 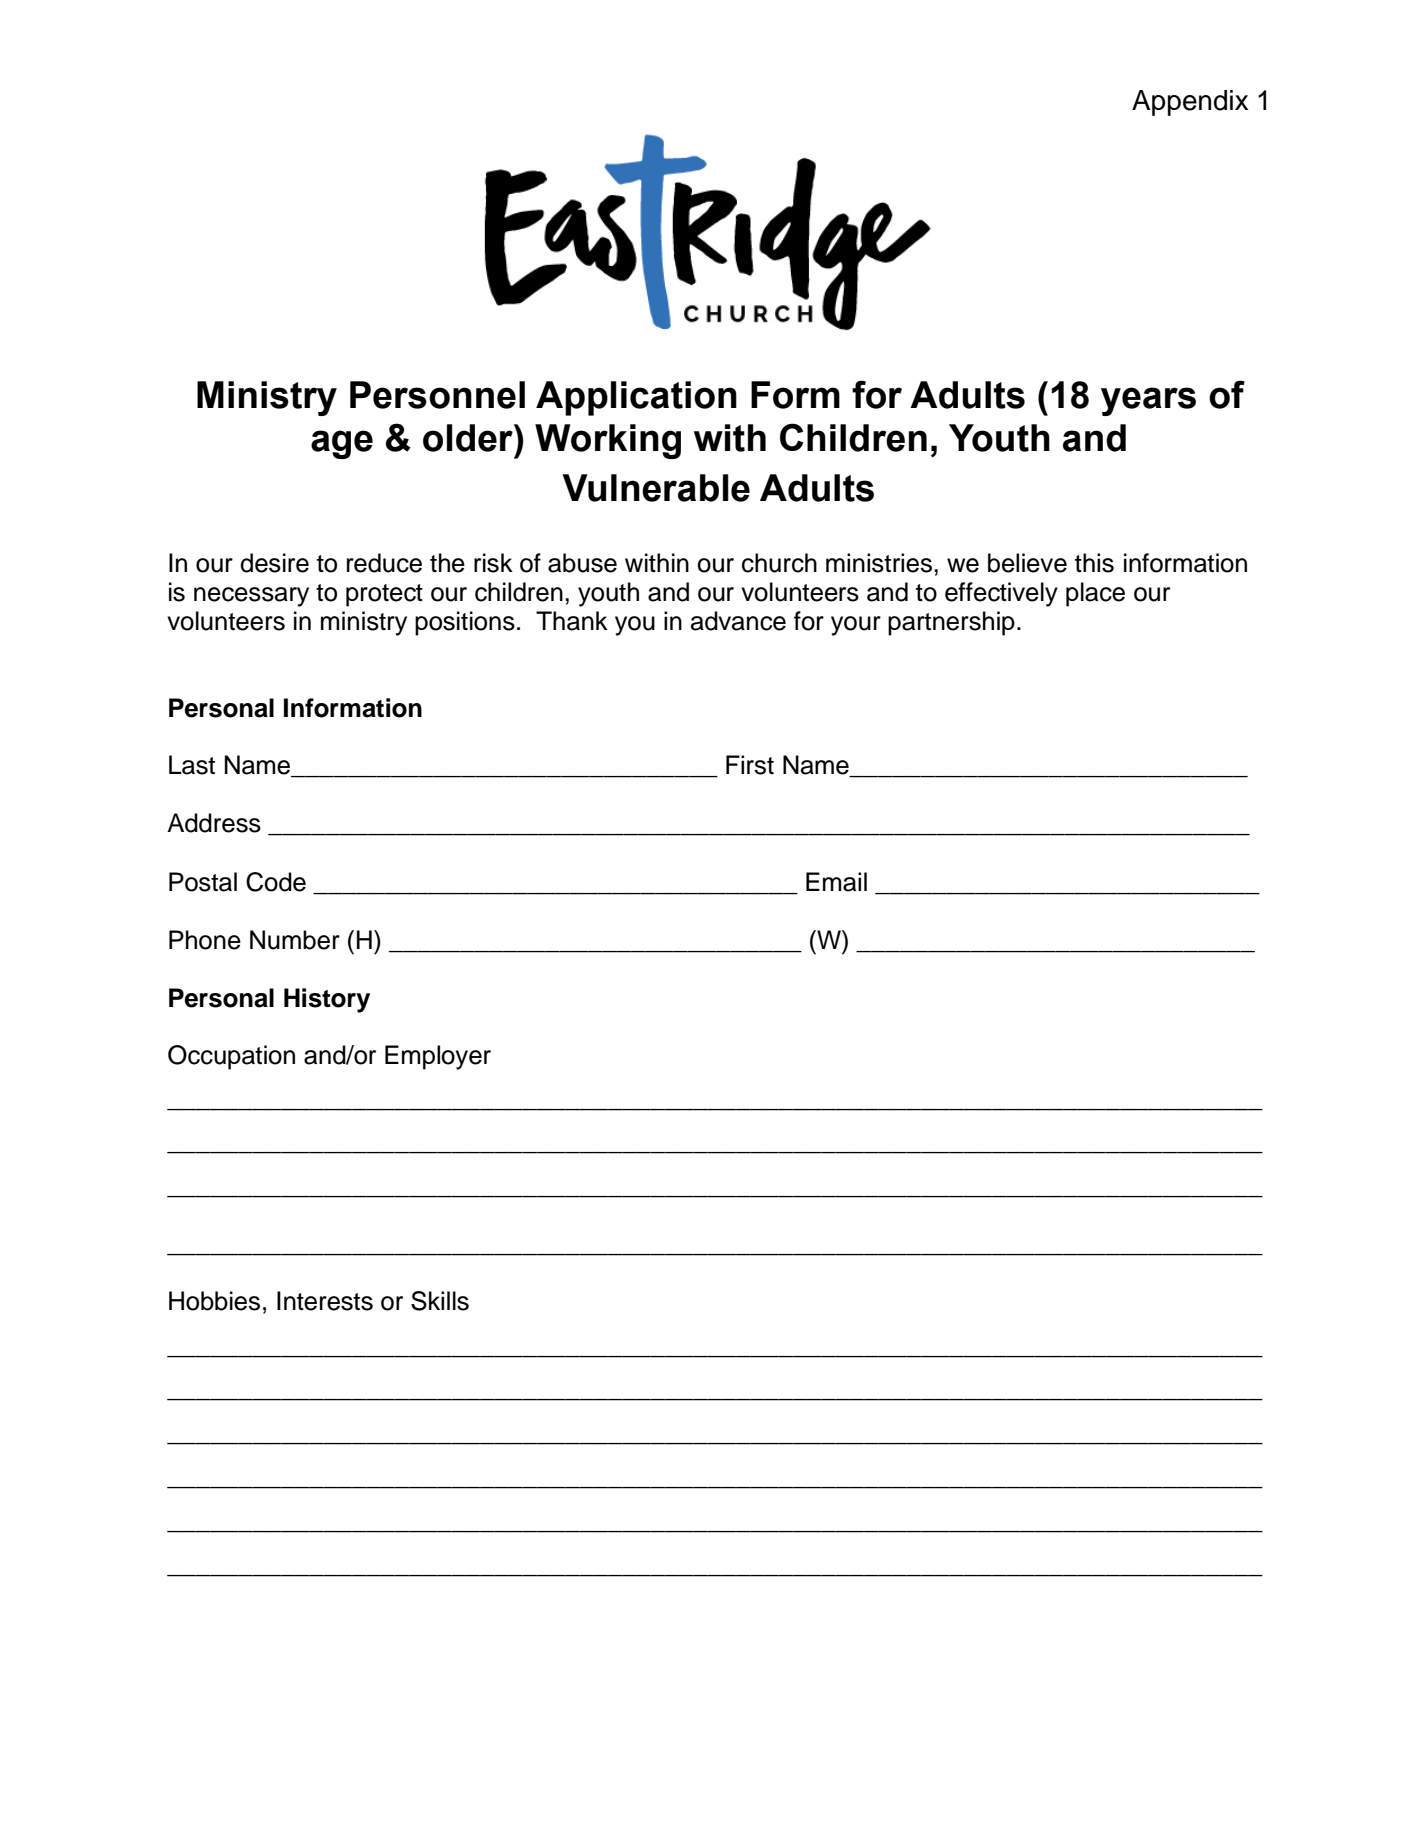 I want to click on Working, so click(x=608, y=441).
